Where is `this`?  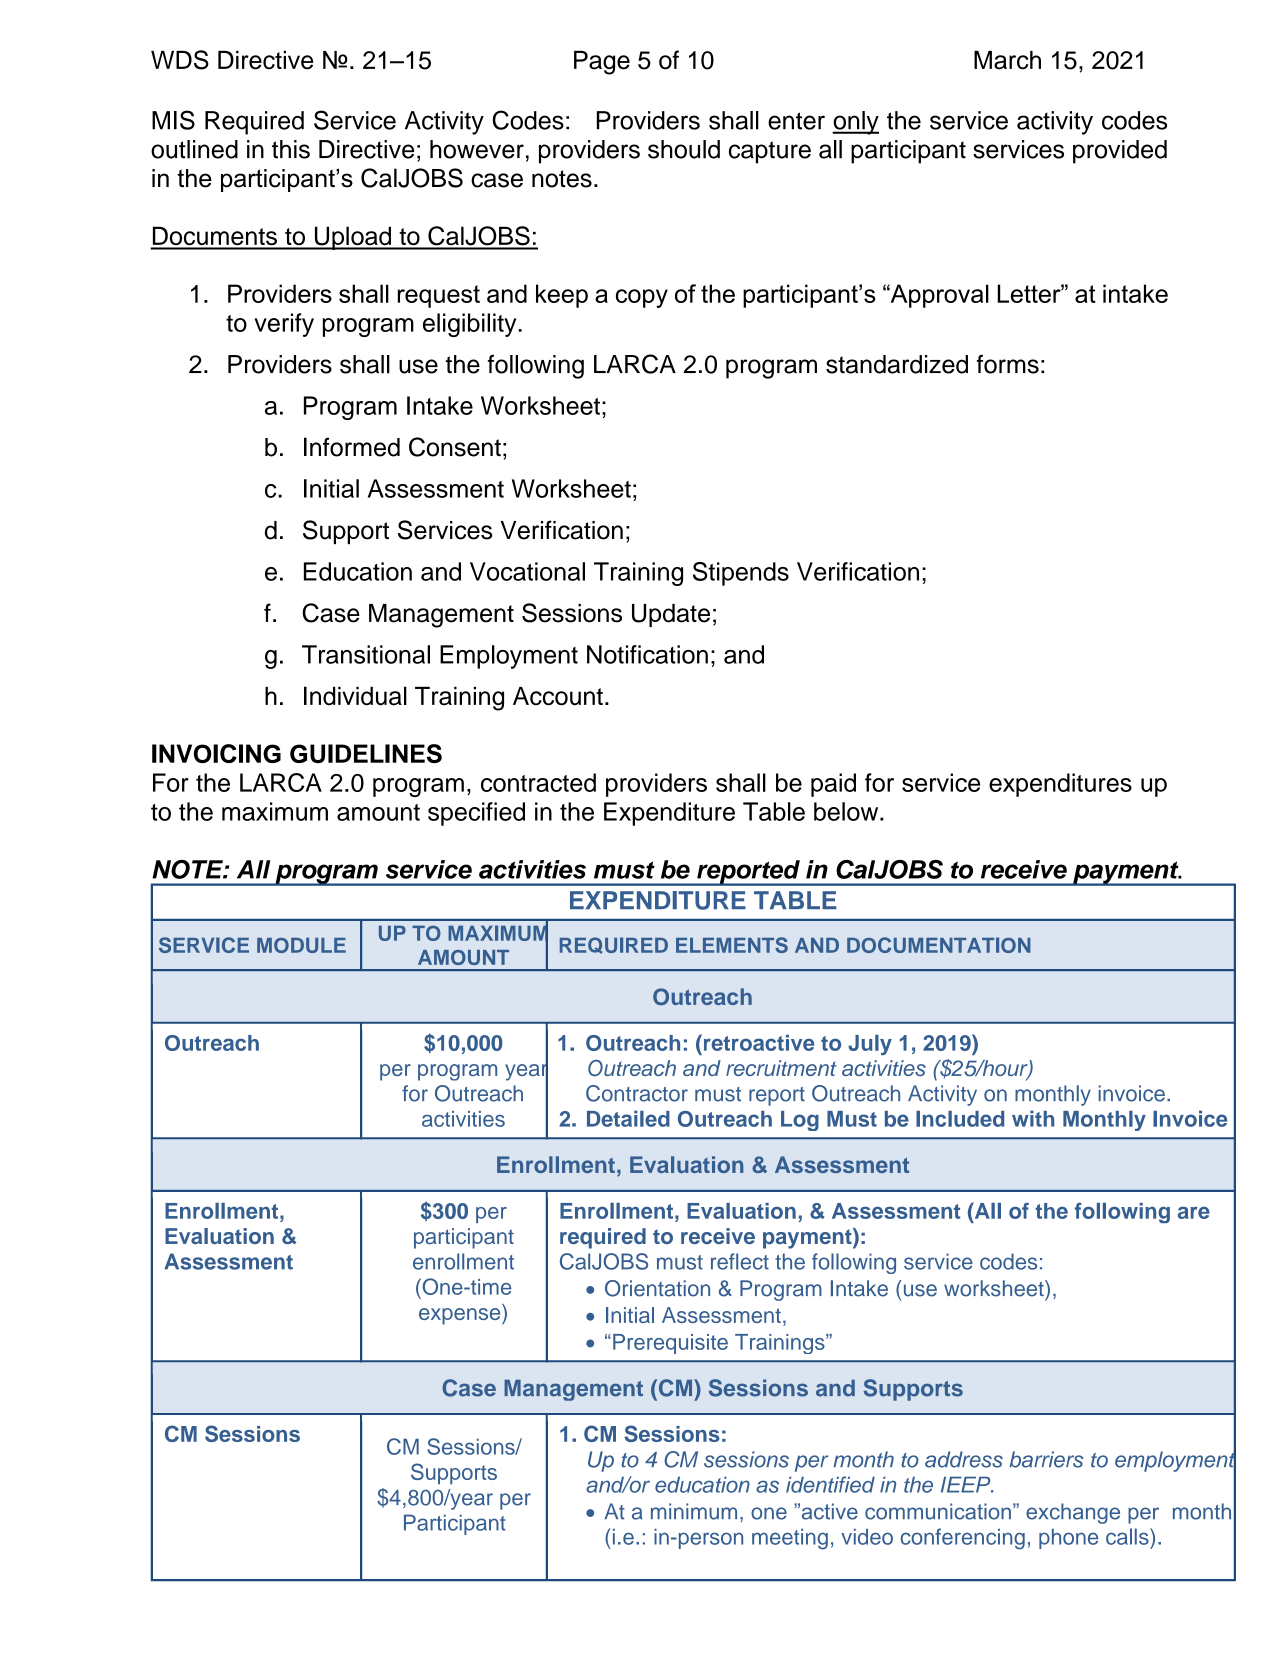 this is located at coordinates (291, 149).
